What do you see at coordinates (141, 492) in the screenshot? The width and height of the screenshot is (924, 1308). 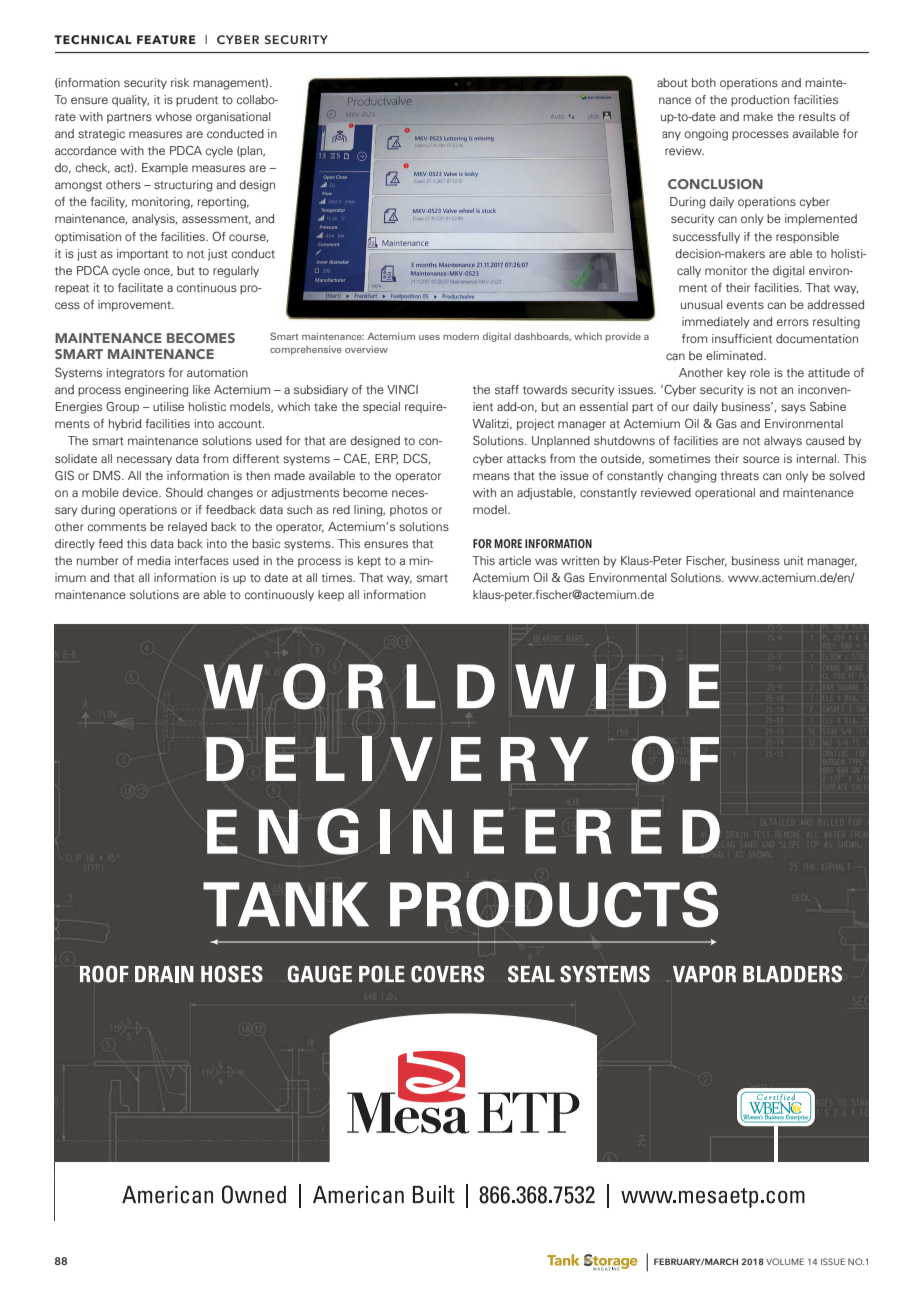 I see `device` at bounding box center [141, 492].
